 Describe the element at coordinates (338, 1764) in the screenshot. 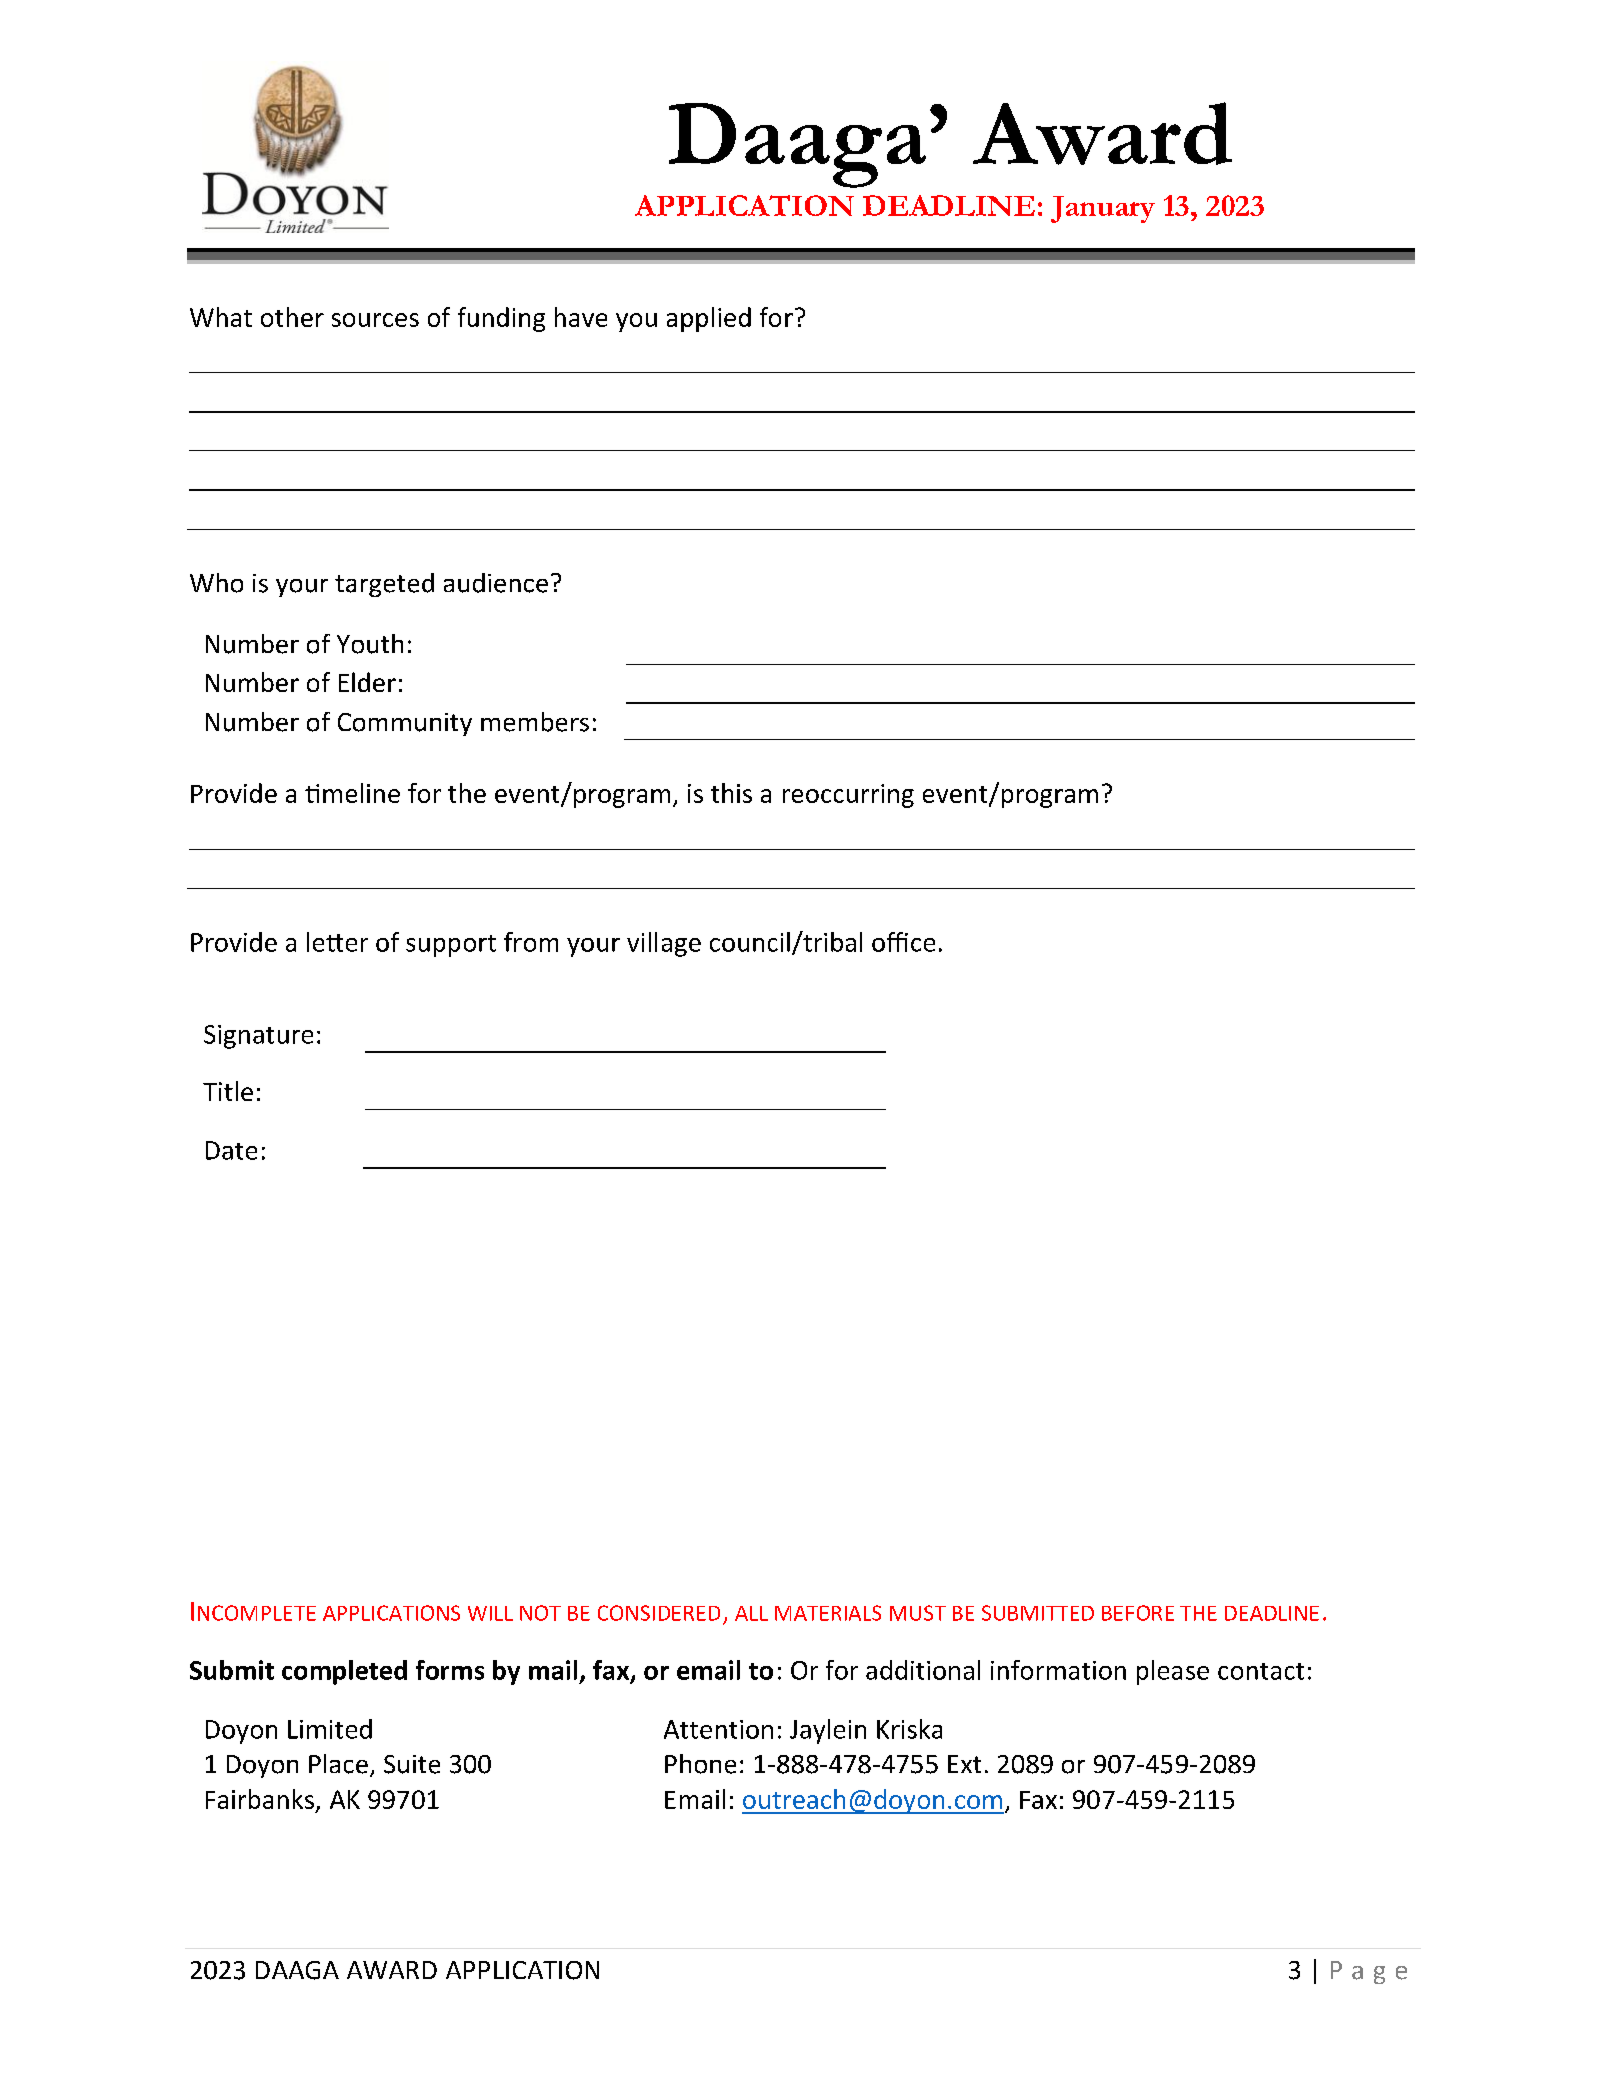

I see `Place` at that location.
